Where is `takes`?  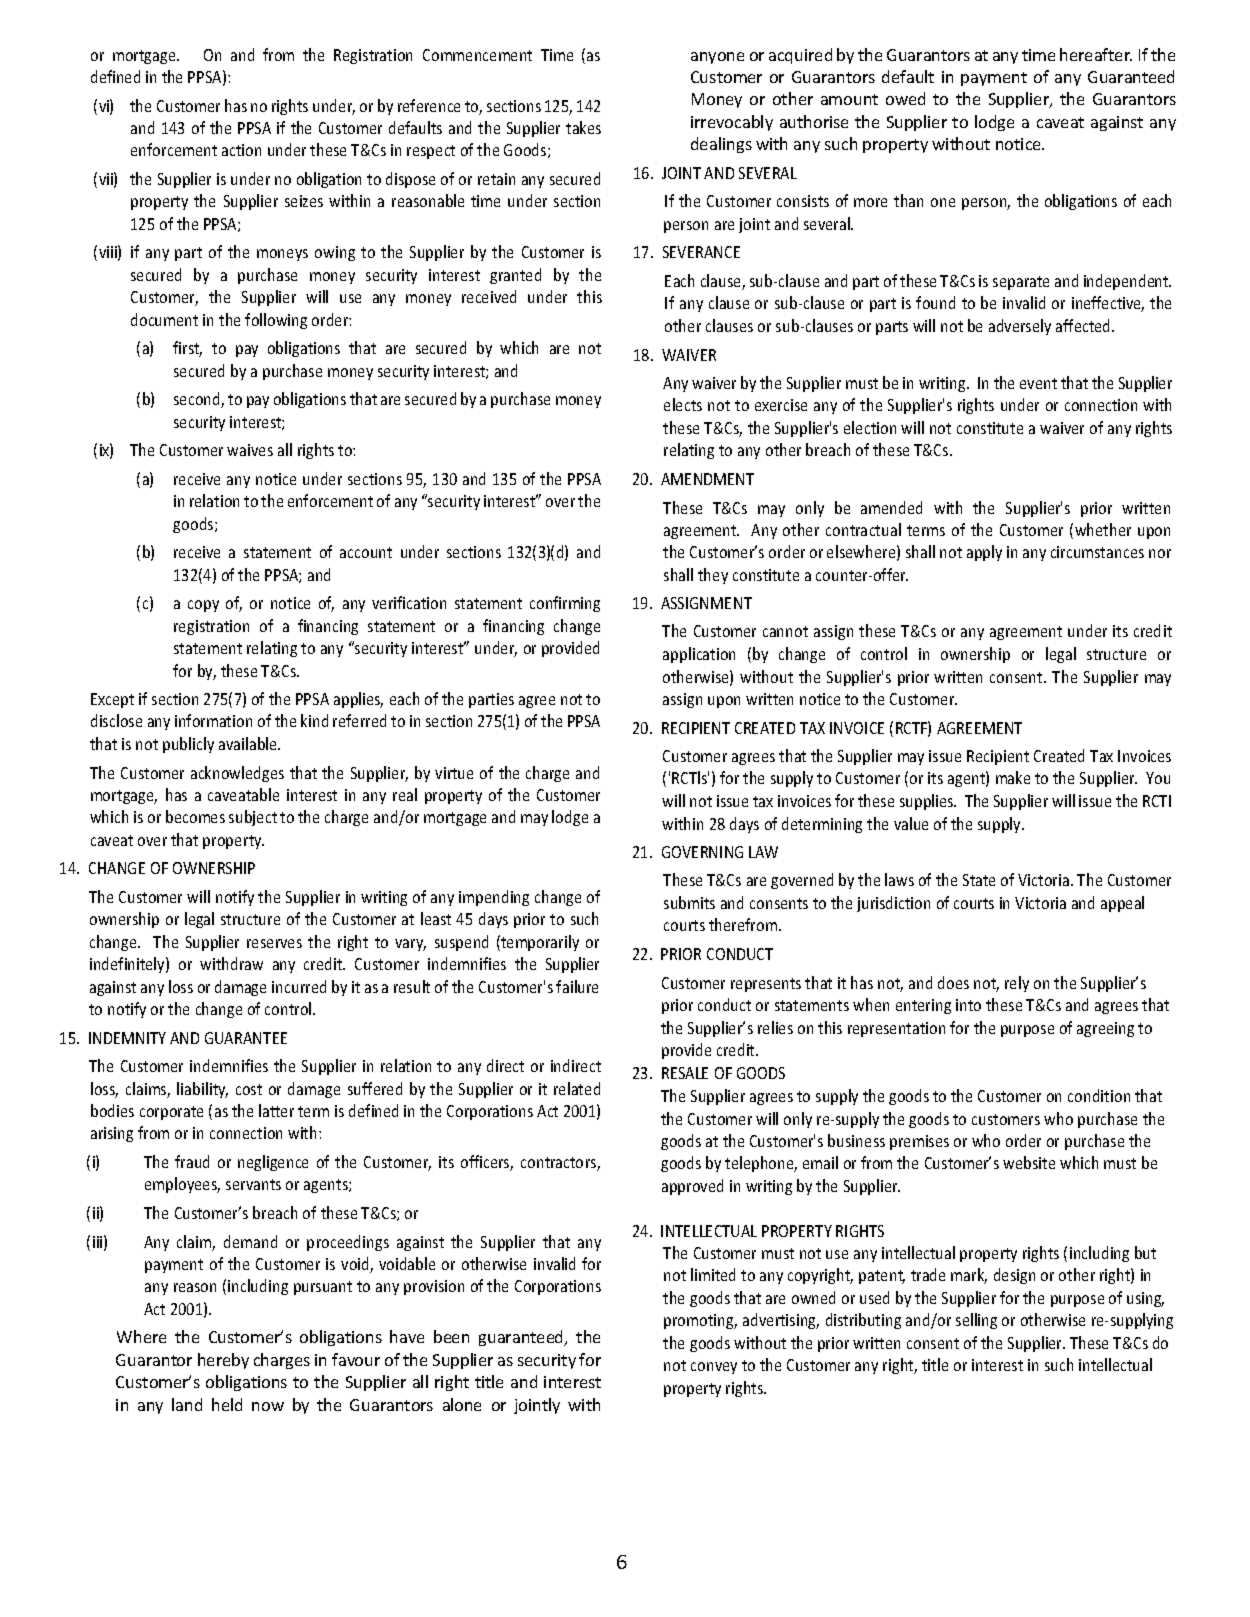
takes is located at coordinates (583, 127).
